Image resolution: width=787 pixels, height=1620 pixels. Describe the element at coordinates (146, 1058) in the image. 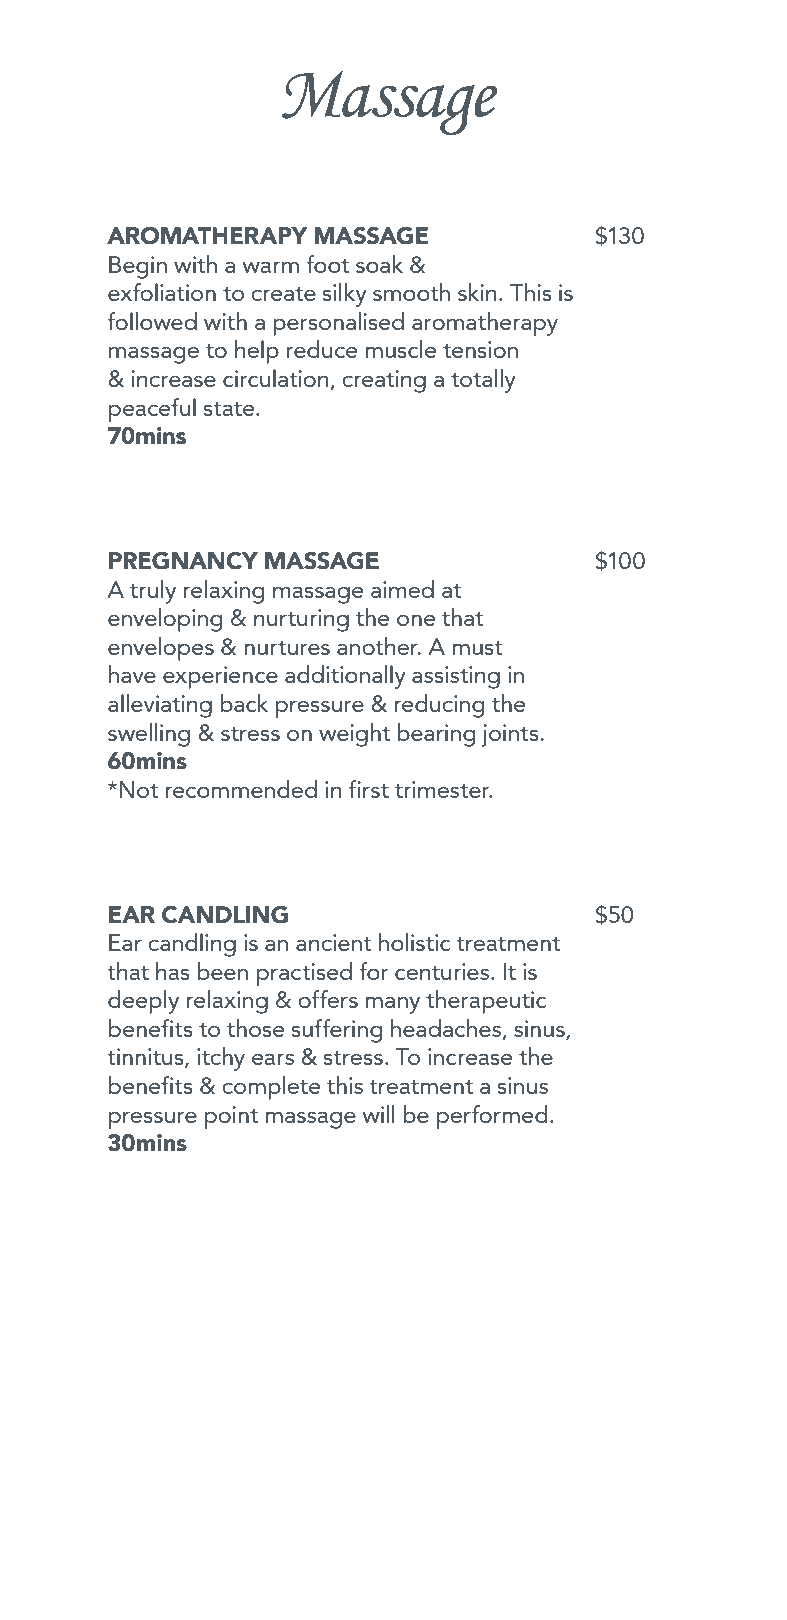

I see `tinnitus` at that location.
